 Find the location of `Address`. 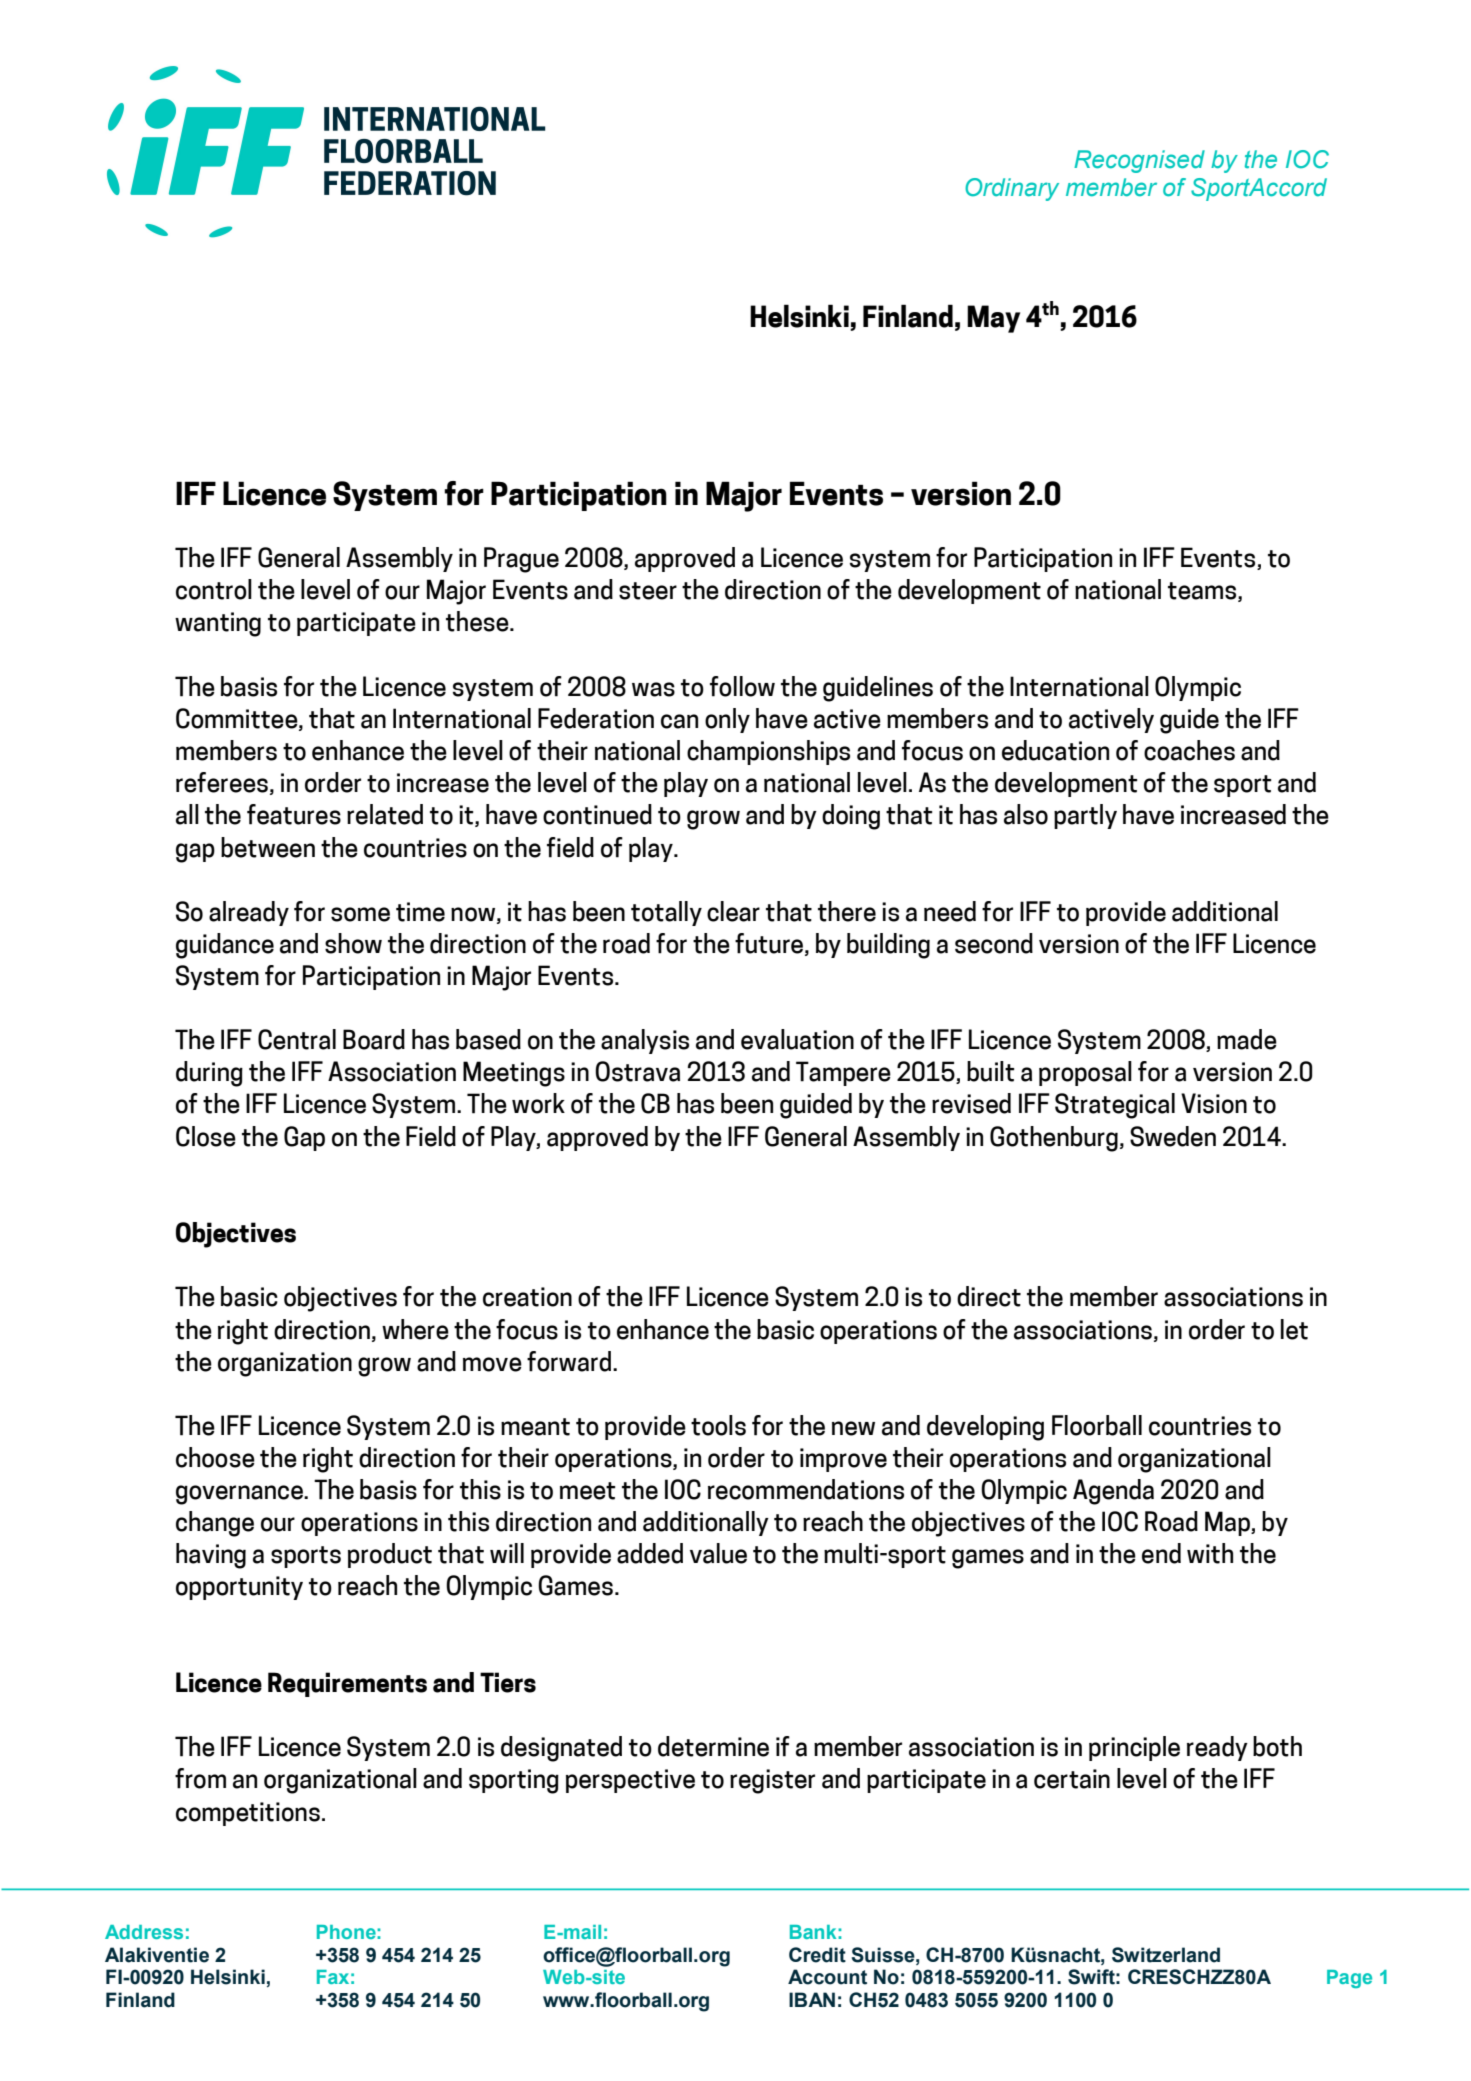

Address is located at coordinates (144, 1932).
